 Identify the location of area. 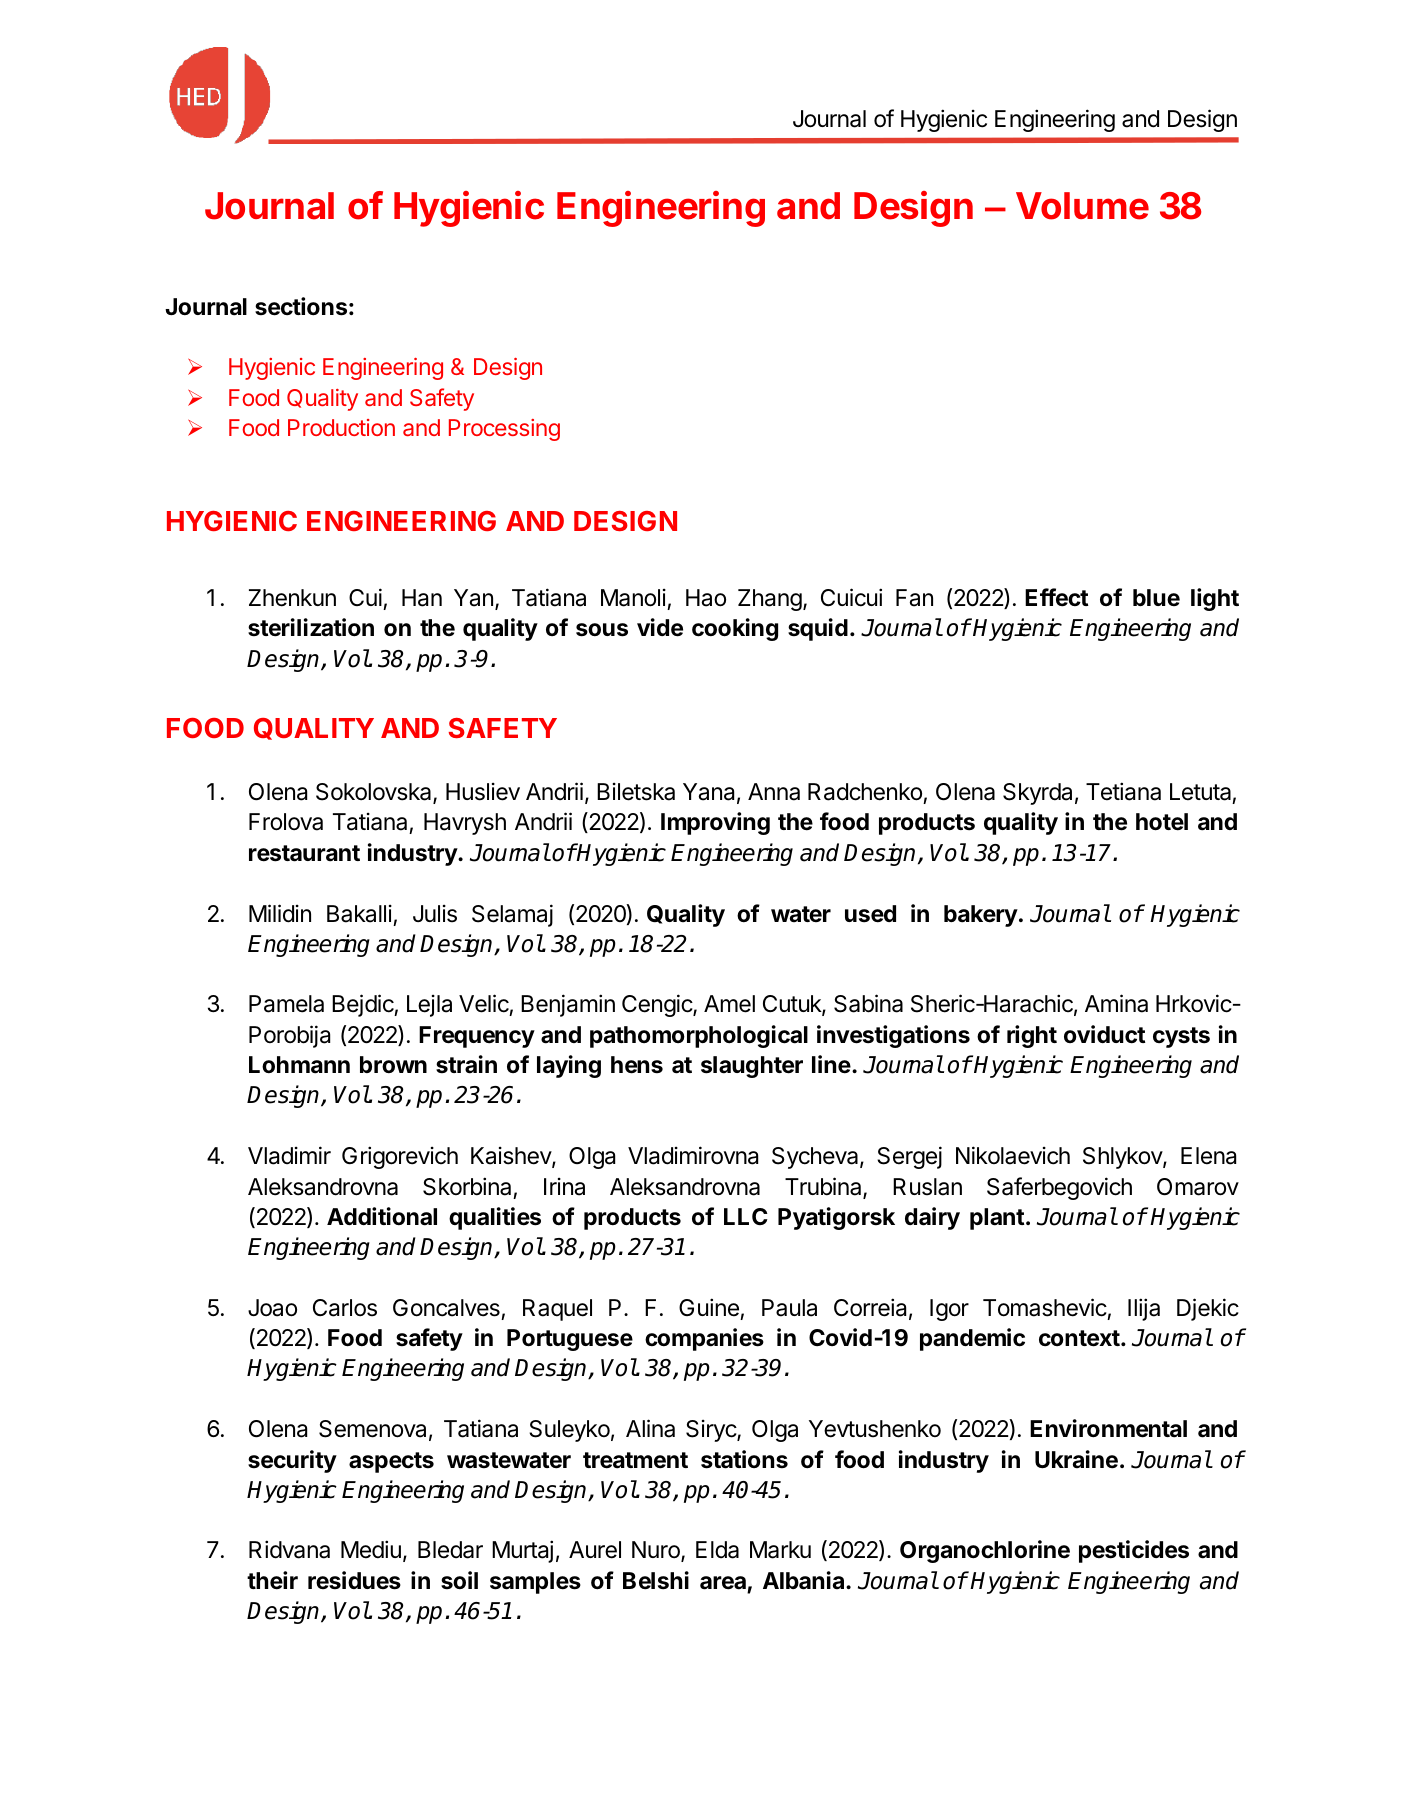
(723, 1583).
